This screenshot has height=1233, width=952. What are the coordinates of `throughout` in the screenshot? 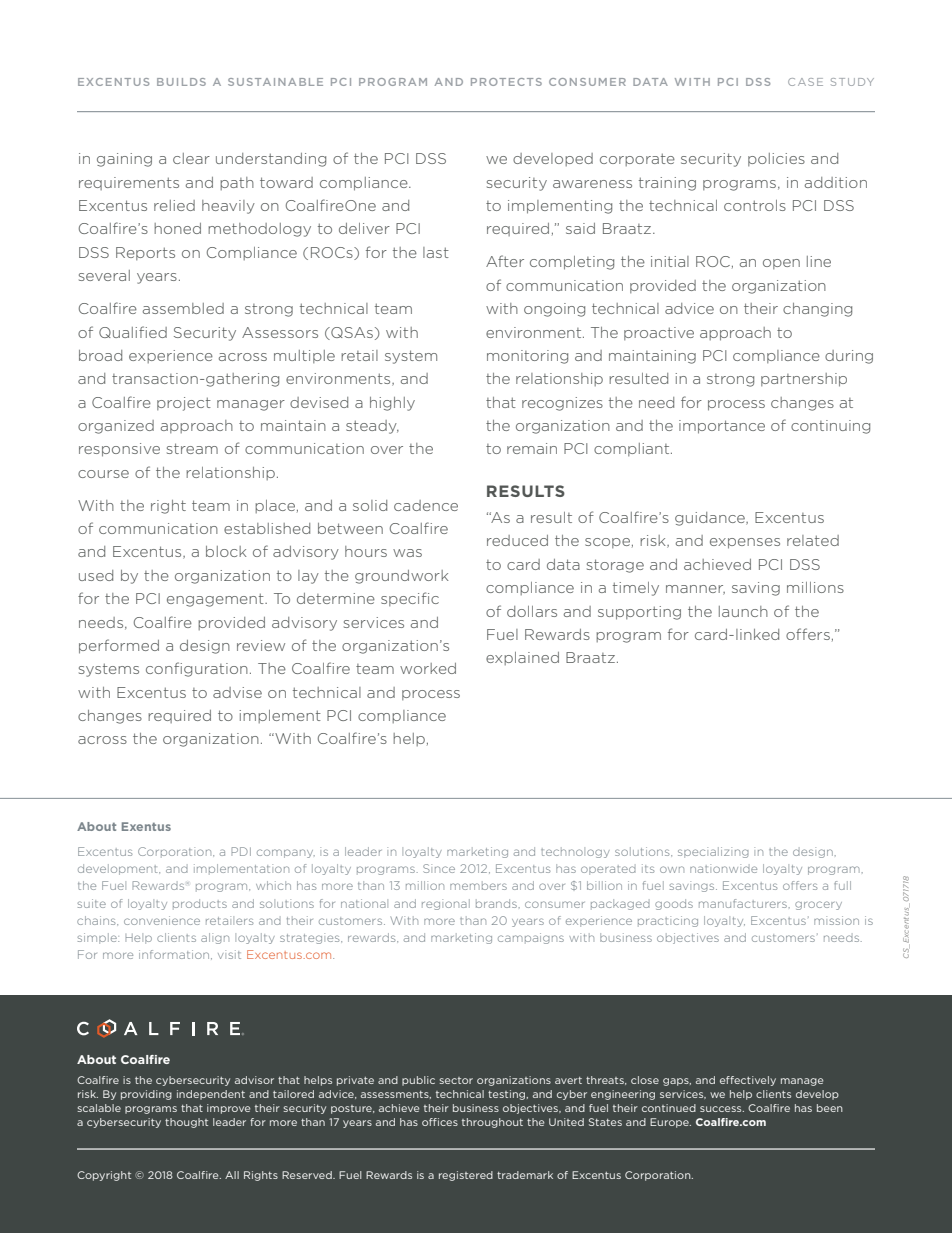 It's located at (492, 1123).
